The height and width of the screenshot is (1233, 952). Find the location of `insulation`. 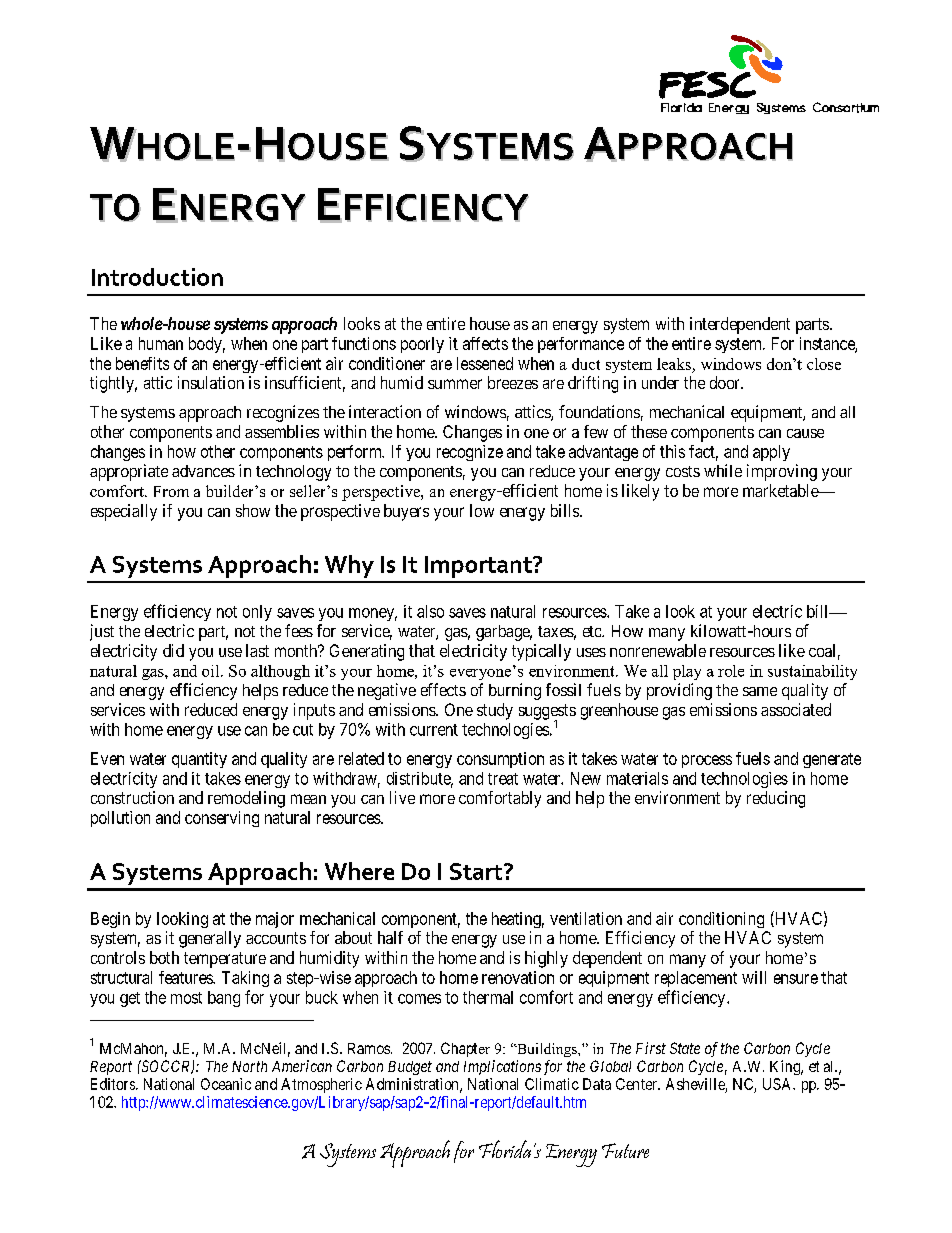

insulation is located at coordinates (211, 382).
